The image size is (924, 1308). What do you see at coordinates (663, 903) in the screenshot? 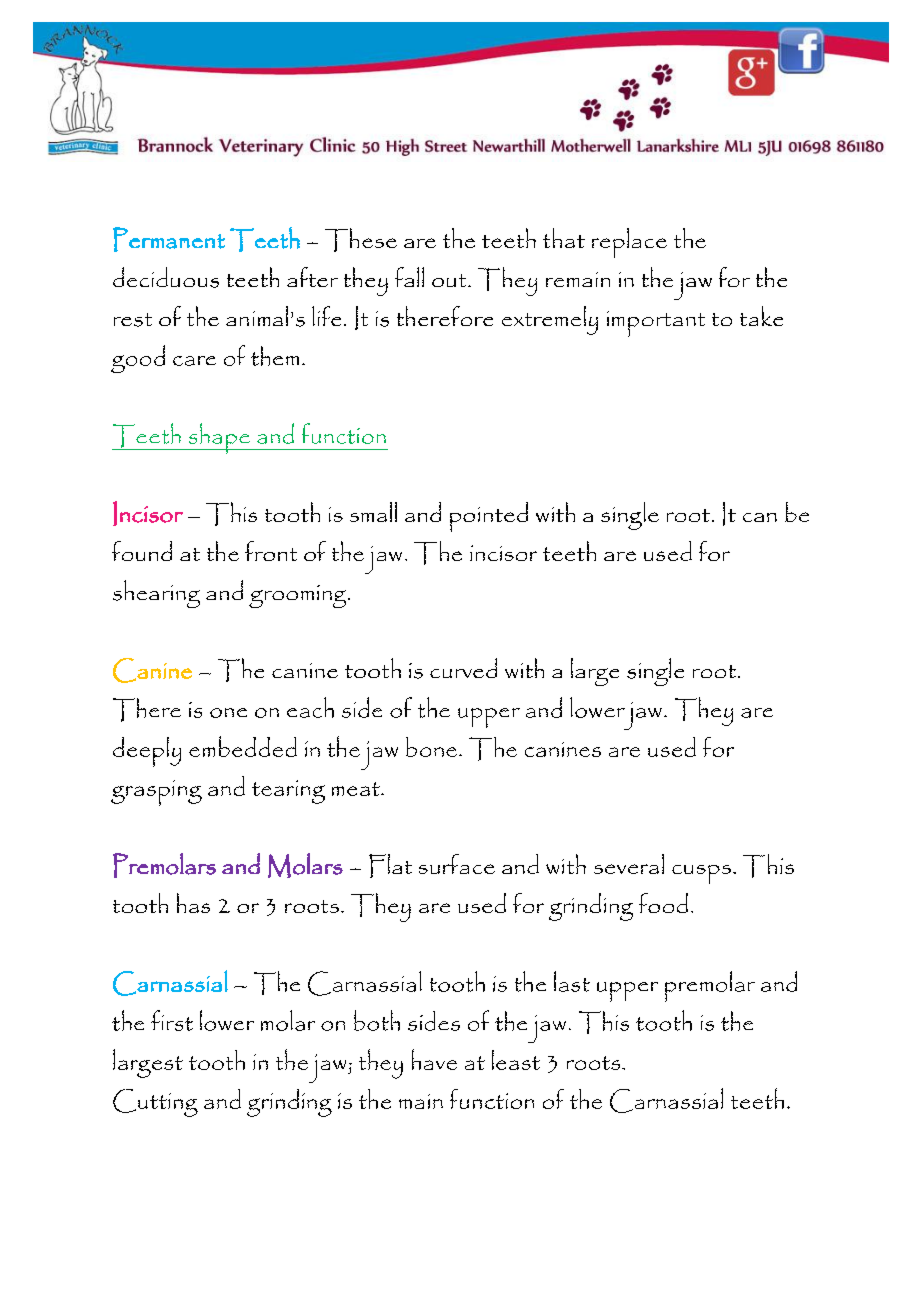
I see `food` at bounding box center [663, 903].
